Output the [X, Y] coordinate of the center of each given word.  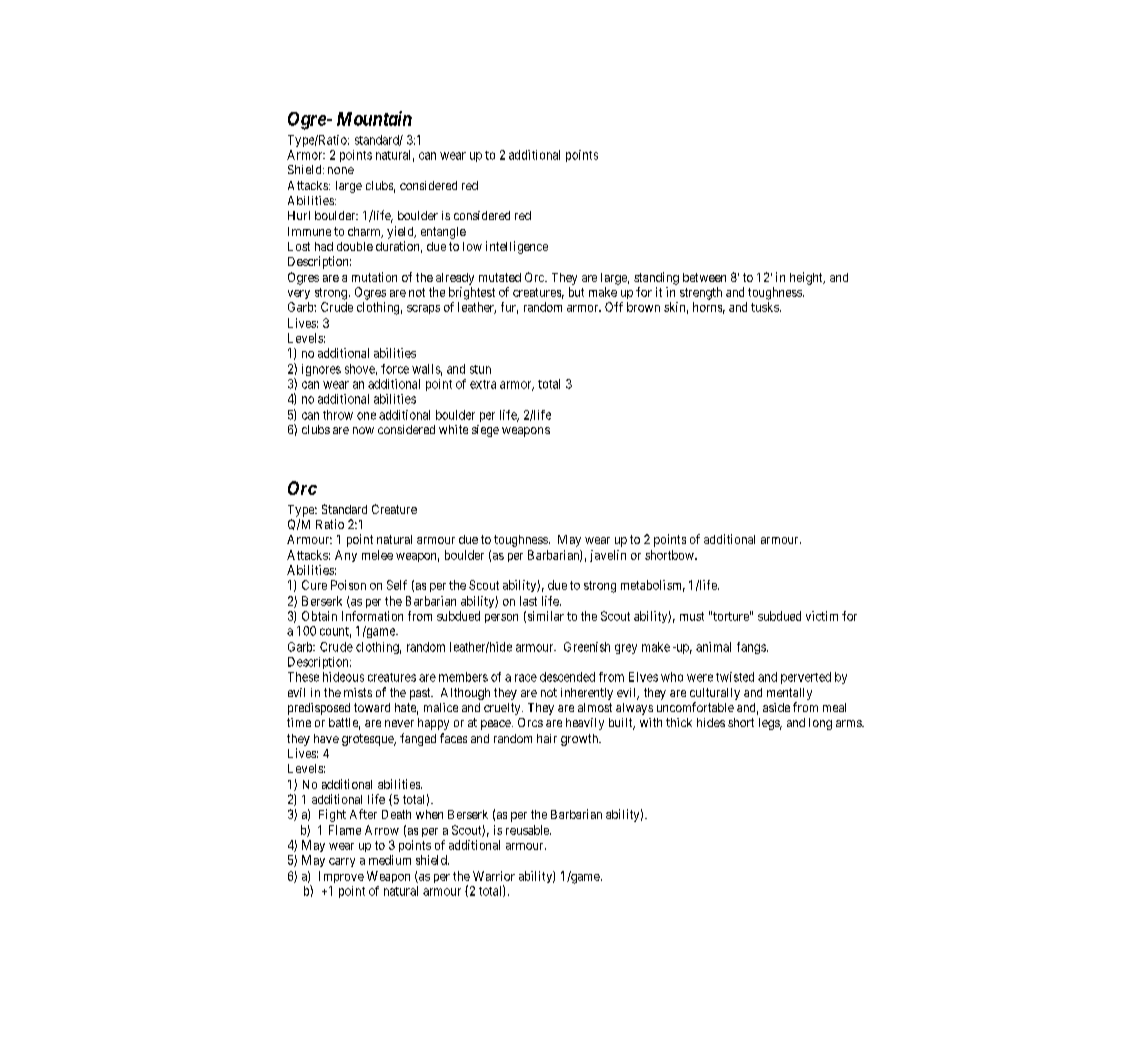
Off [614, 307]
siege [485, 431]
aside [776, 707]
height [807, 278]
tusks [765, 307]
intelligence [517, 247]
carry [342, 862]
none [341, 170]
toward [372, 707]
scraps [423, 309]
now [363, 430]
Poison [348, 585]
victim [822, 616]
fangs [751, 648]
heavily [585, 724]
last [528, 601]
